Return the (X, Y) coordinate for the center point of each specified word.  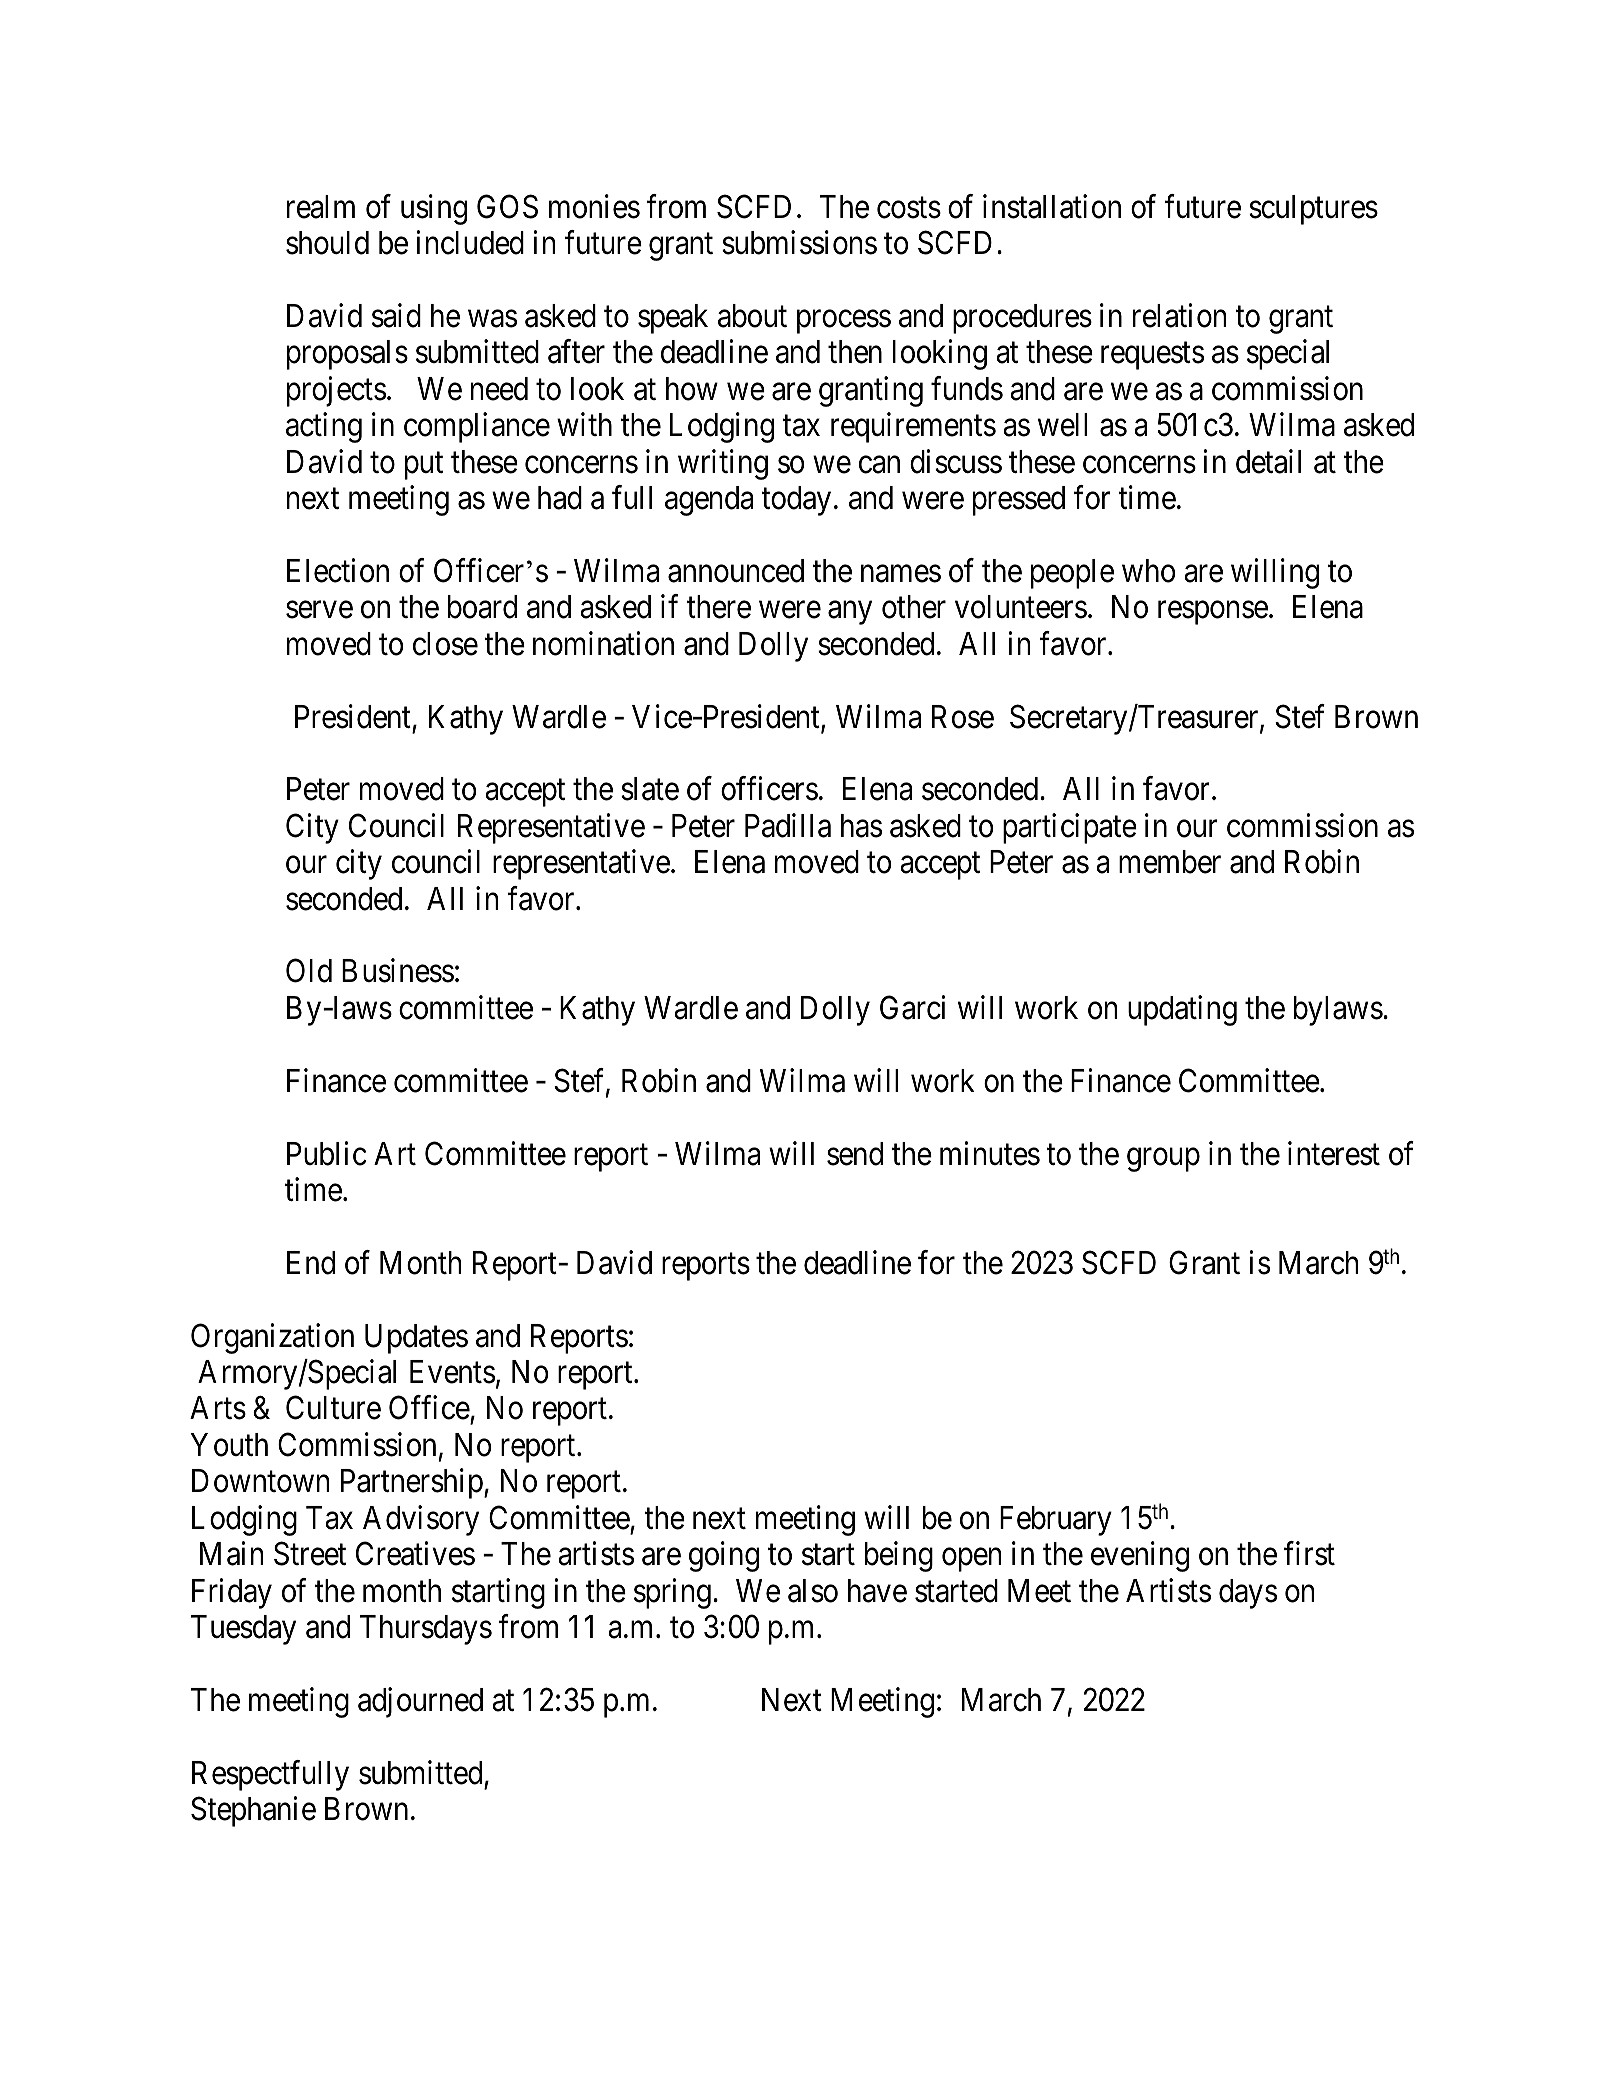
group (1163, 1160)
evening (1140, 1557)
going (724, 1557)
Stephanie (253, 1811)
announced (736, 571)
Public (327, 1153)
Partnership (412, 1484)
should (327, 243)
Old (309, 971)
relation (1179, 315)
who (1148, 571)
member (1170, 862)
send (855, 1154)
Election (338, 570)
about (752, 316)
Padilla (788, 825)
